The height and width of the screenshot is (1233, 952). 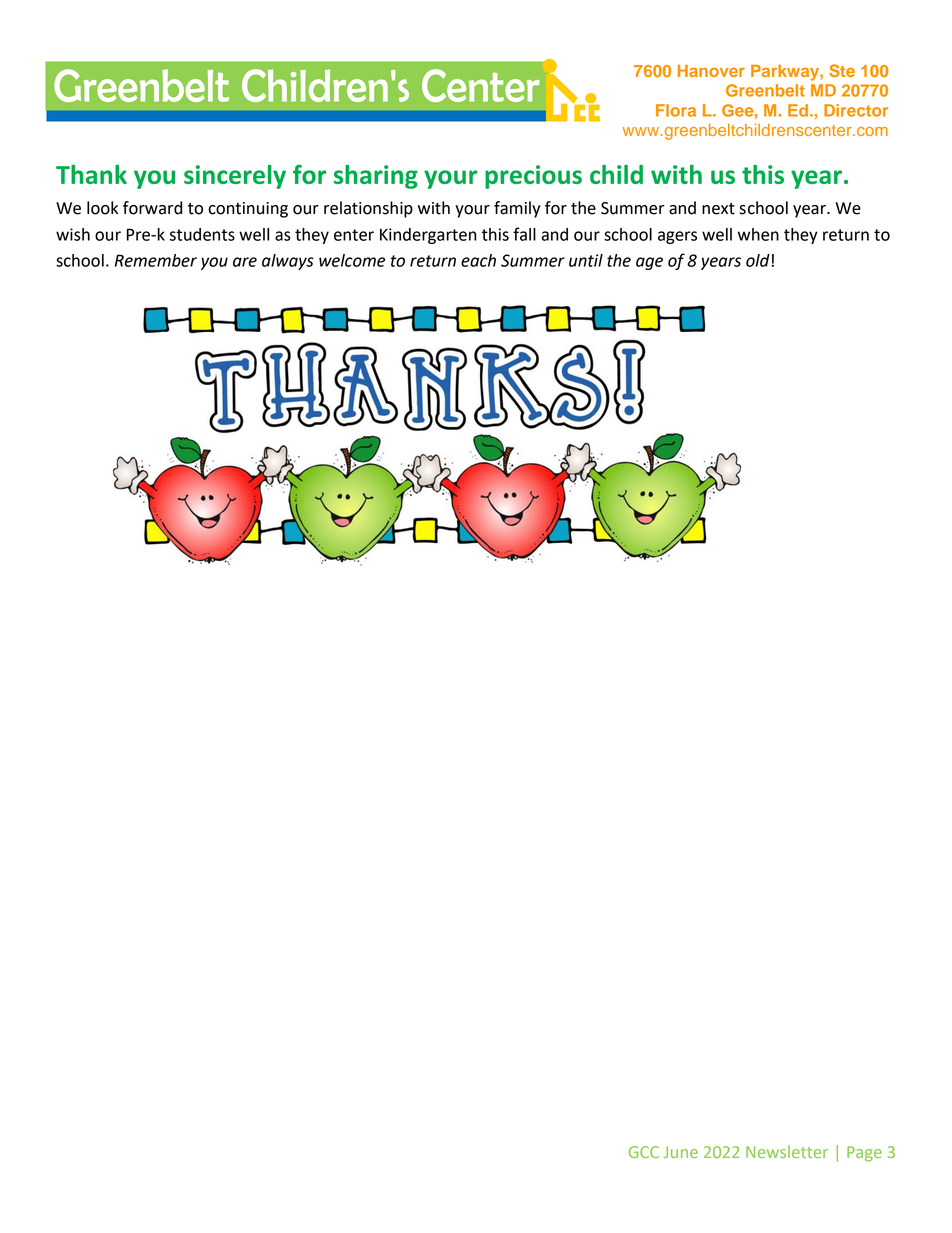 I want to click on GCC, so click(x=644, y=1152).
